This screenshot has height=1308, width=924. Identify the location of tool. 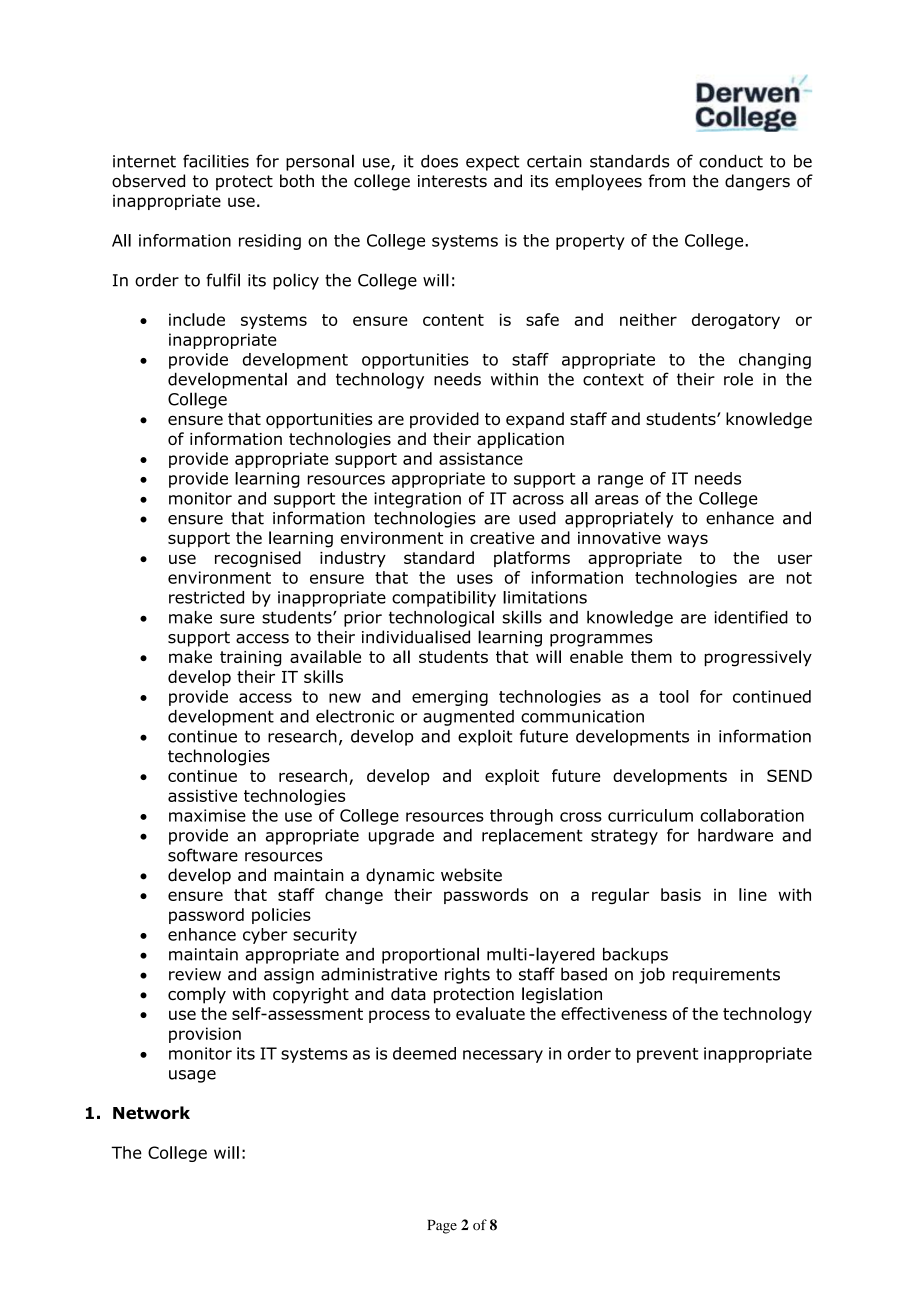
(674, 696).
